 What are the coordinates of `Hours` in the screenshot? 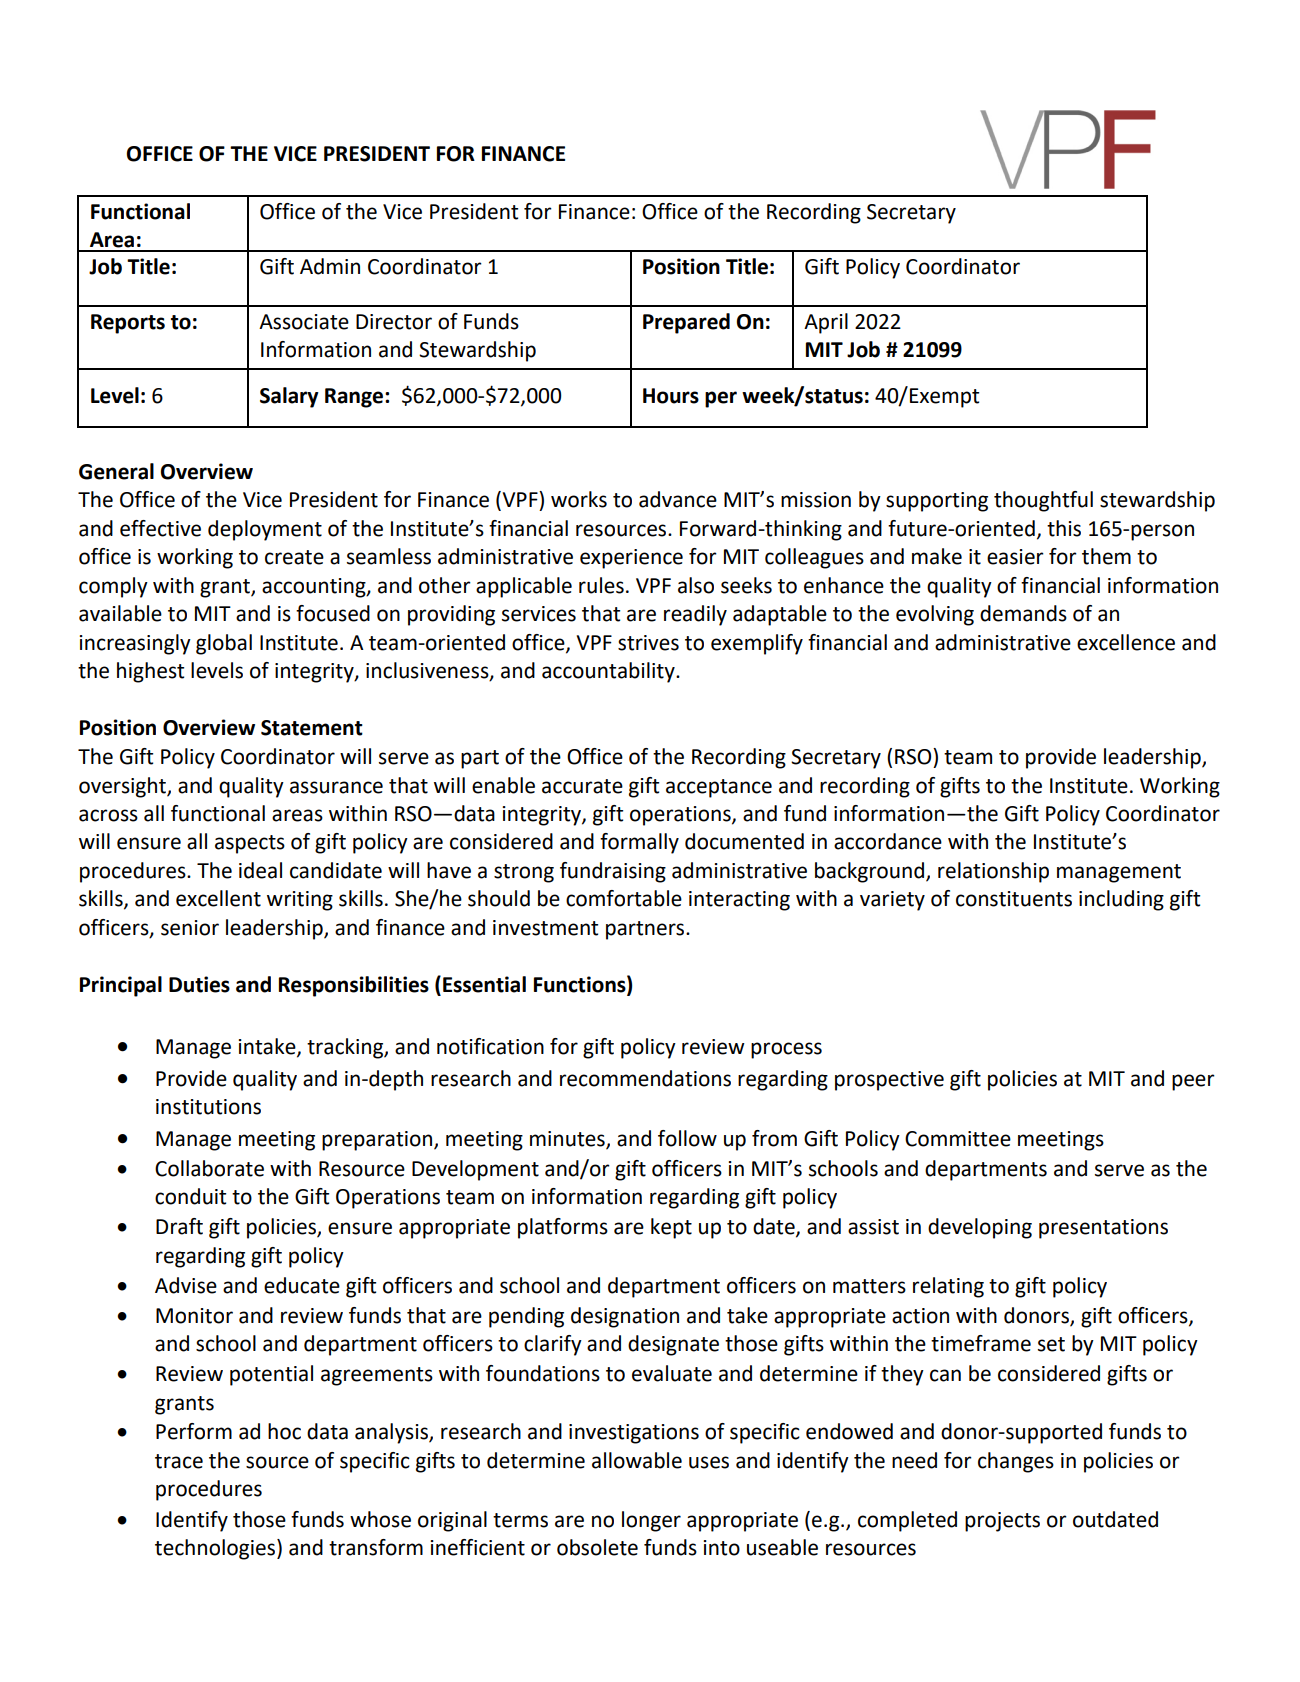 It's located at (671, 396).
